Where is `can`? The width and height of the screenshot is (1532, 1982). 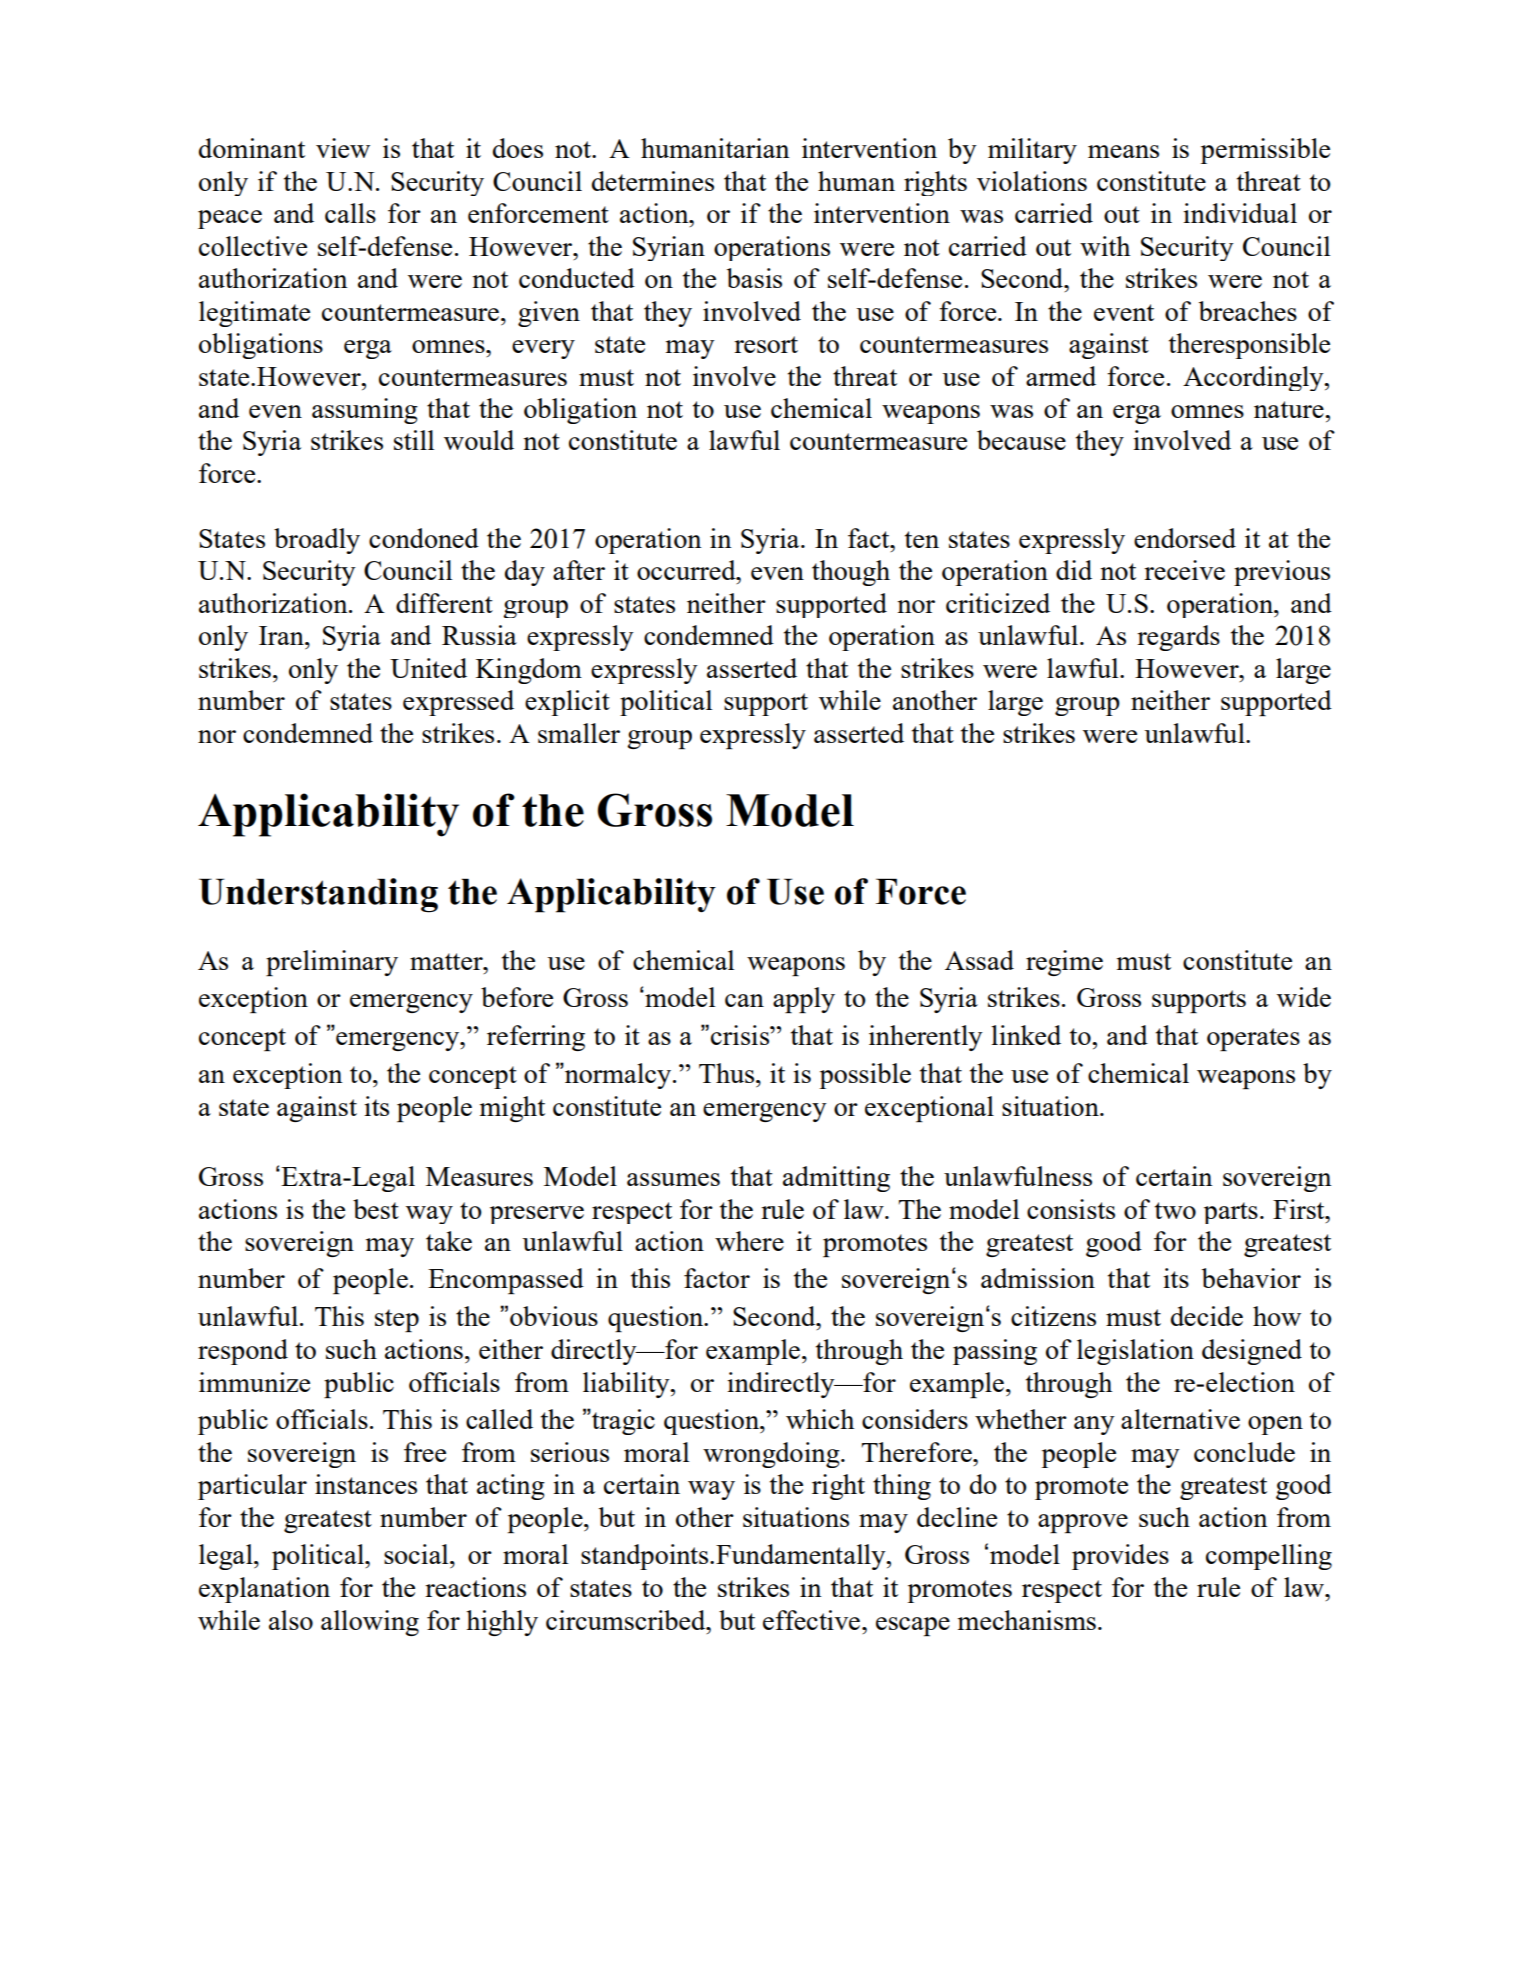
can is located at coordinates (744, 1000).
